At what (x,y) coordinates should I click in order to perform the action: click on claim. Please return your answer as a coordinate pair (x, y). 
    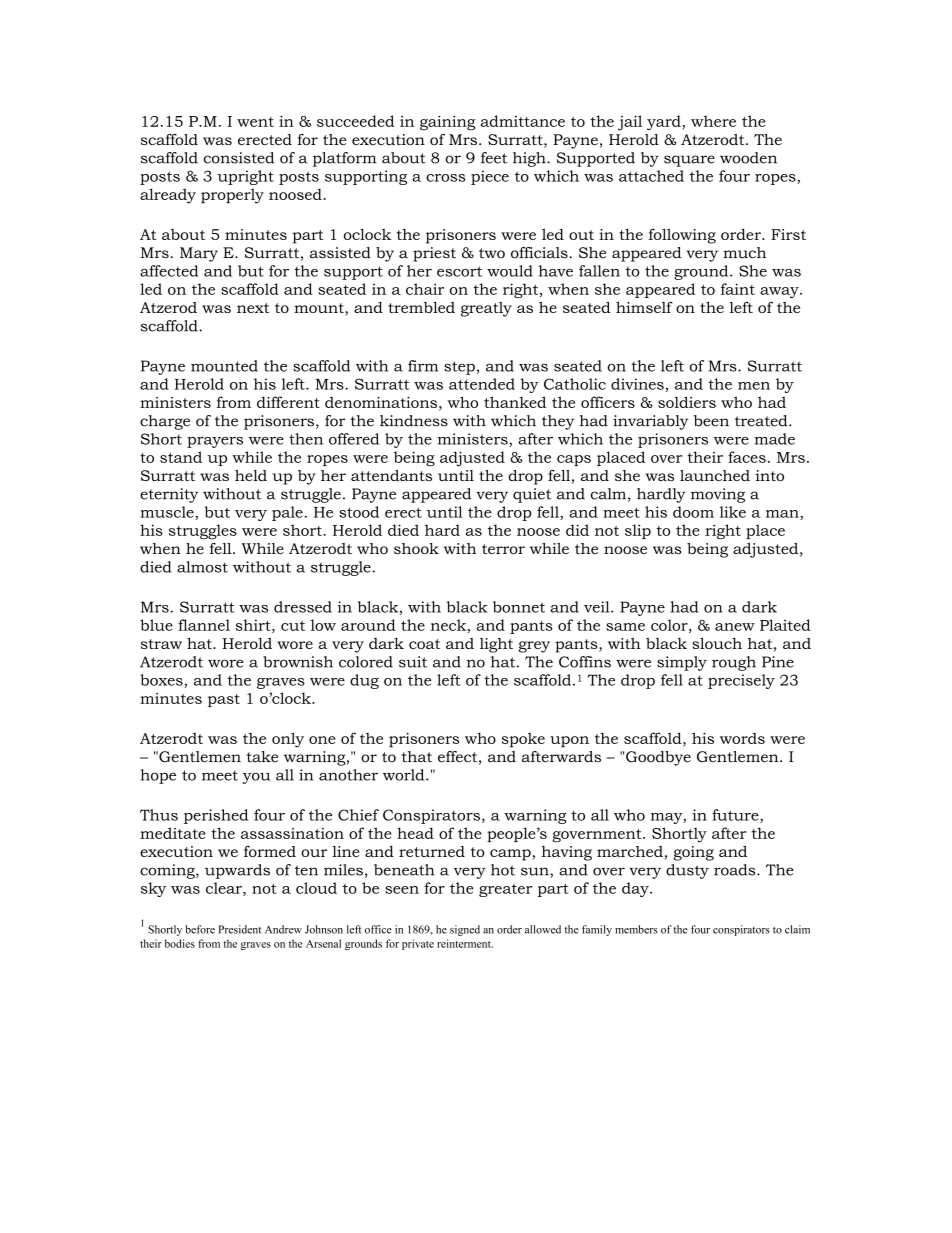
    Looking at the image, I should click on (797, 929).
